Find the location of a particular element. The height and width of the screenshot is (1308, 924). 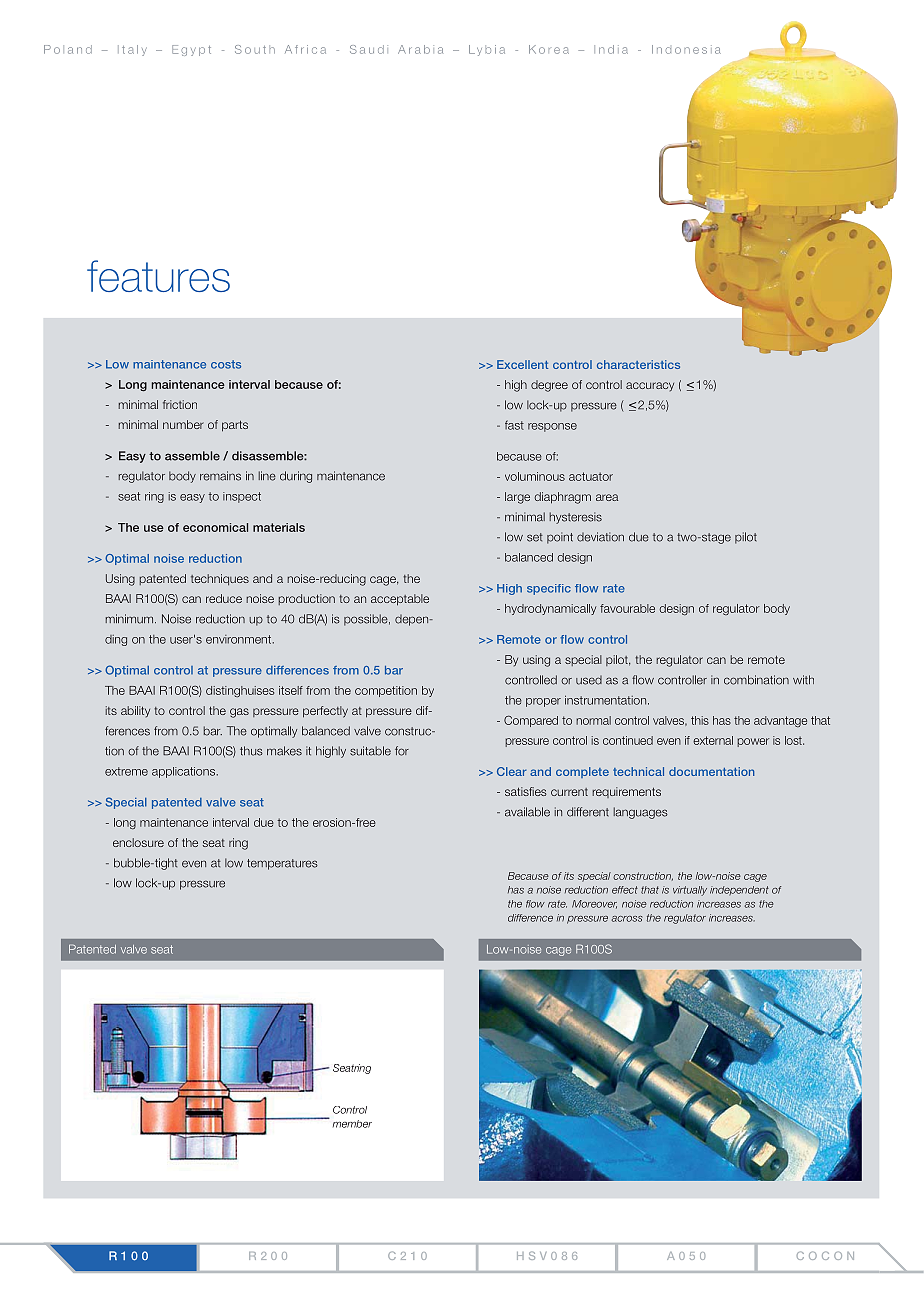

Italy is located at coordinates (132, 50).
